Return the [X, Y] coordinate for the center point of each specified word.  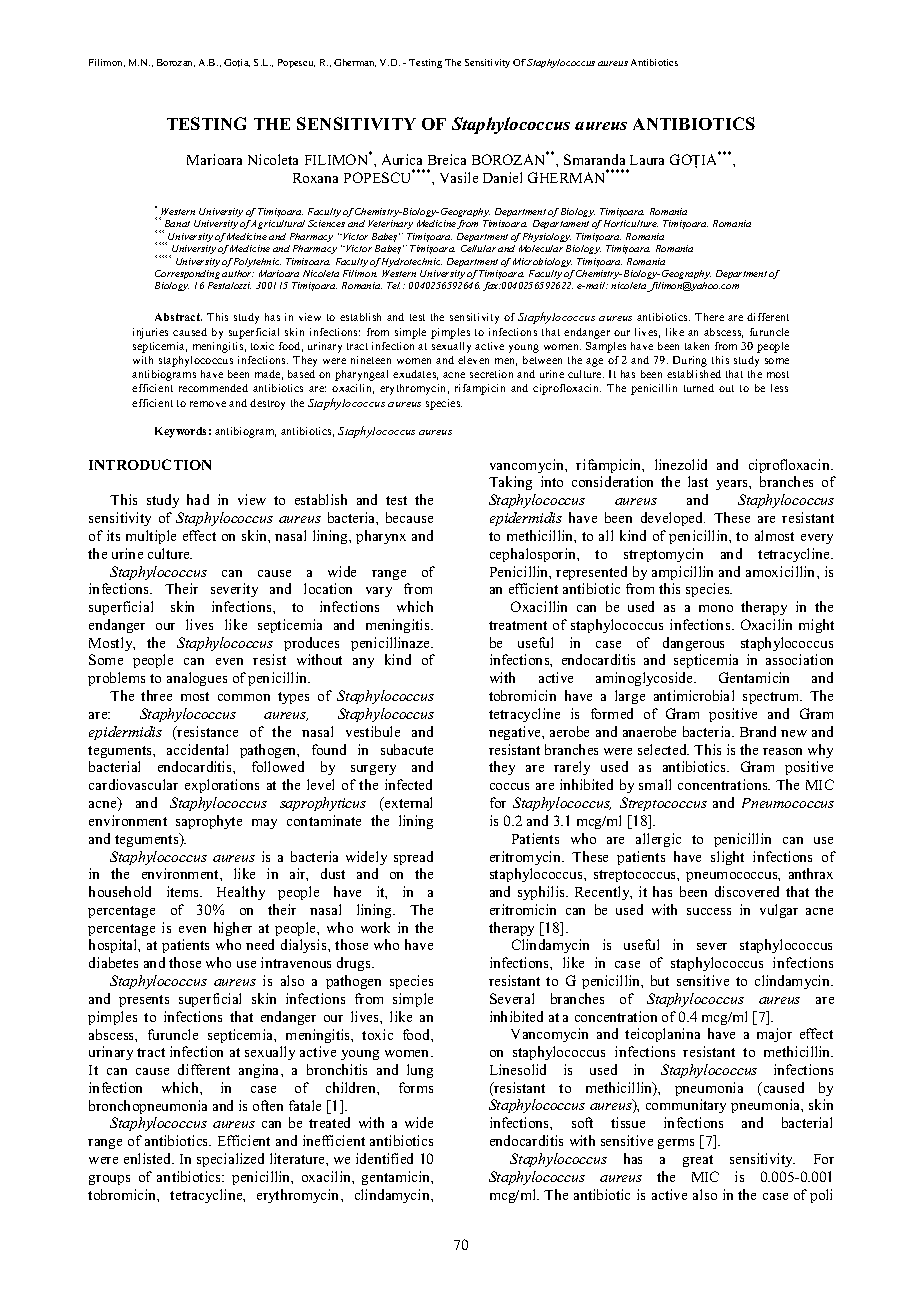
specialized [230, 1160]
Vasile [459, 177]
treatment [518, 625]
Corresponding [187, 274]
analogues [197, 679]
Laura [647, 160]
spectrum [772, 698]
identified [384, 1158]
